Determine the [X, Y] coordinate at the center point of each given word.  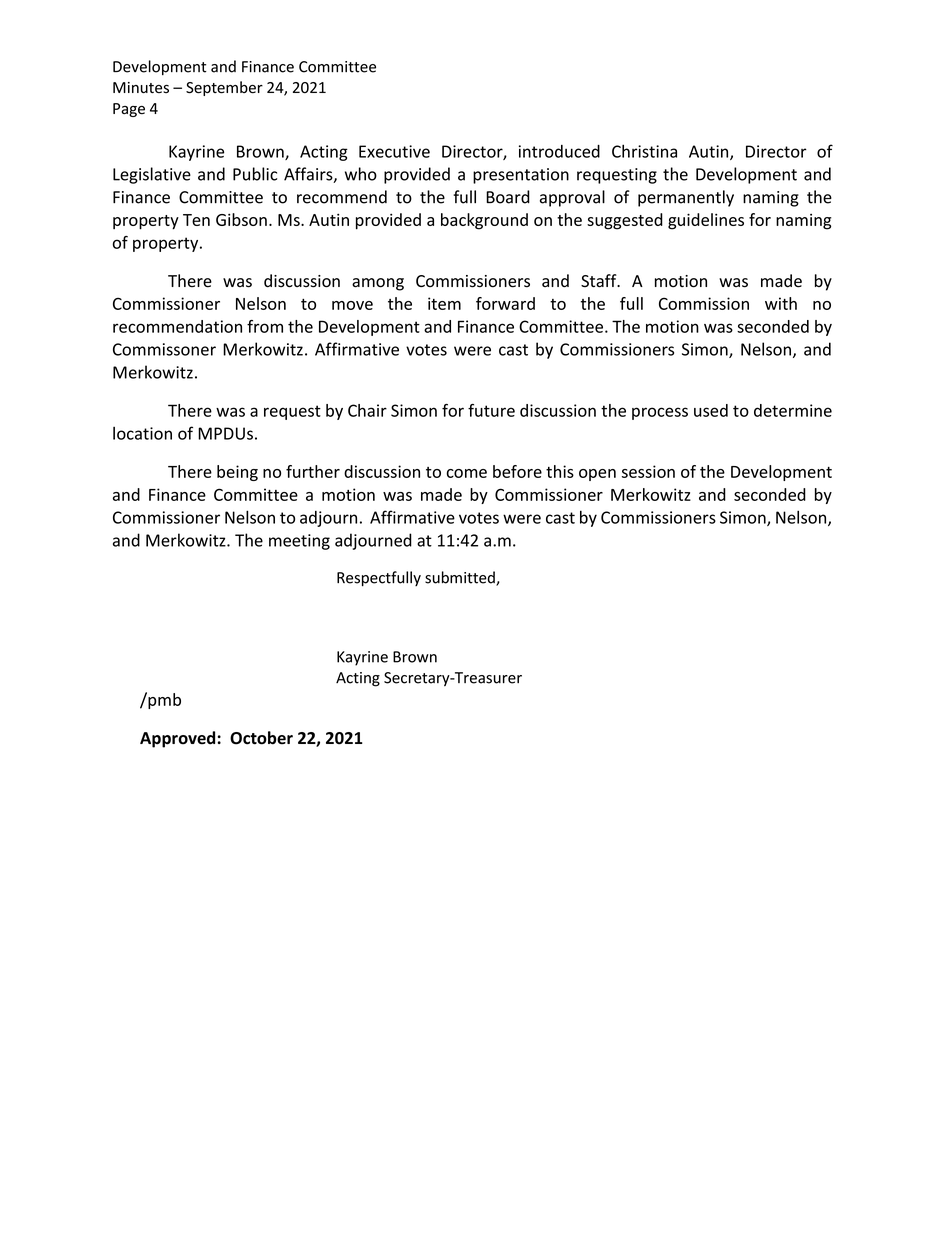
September [224, 88]
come [466, 473]
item [444, 303]
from [265, 326]
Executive [394, 151]
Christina [644, 151]
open [597, 475]
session [648, 471]
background [484, 221]
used [711, 410]
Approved [177, 739]
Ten [196, 220]
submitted [461, 578]
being [237, 473]
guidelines [706, 221]
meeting [299, 542]
